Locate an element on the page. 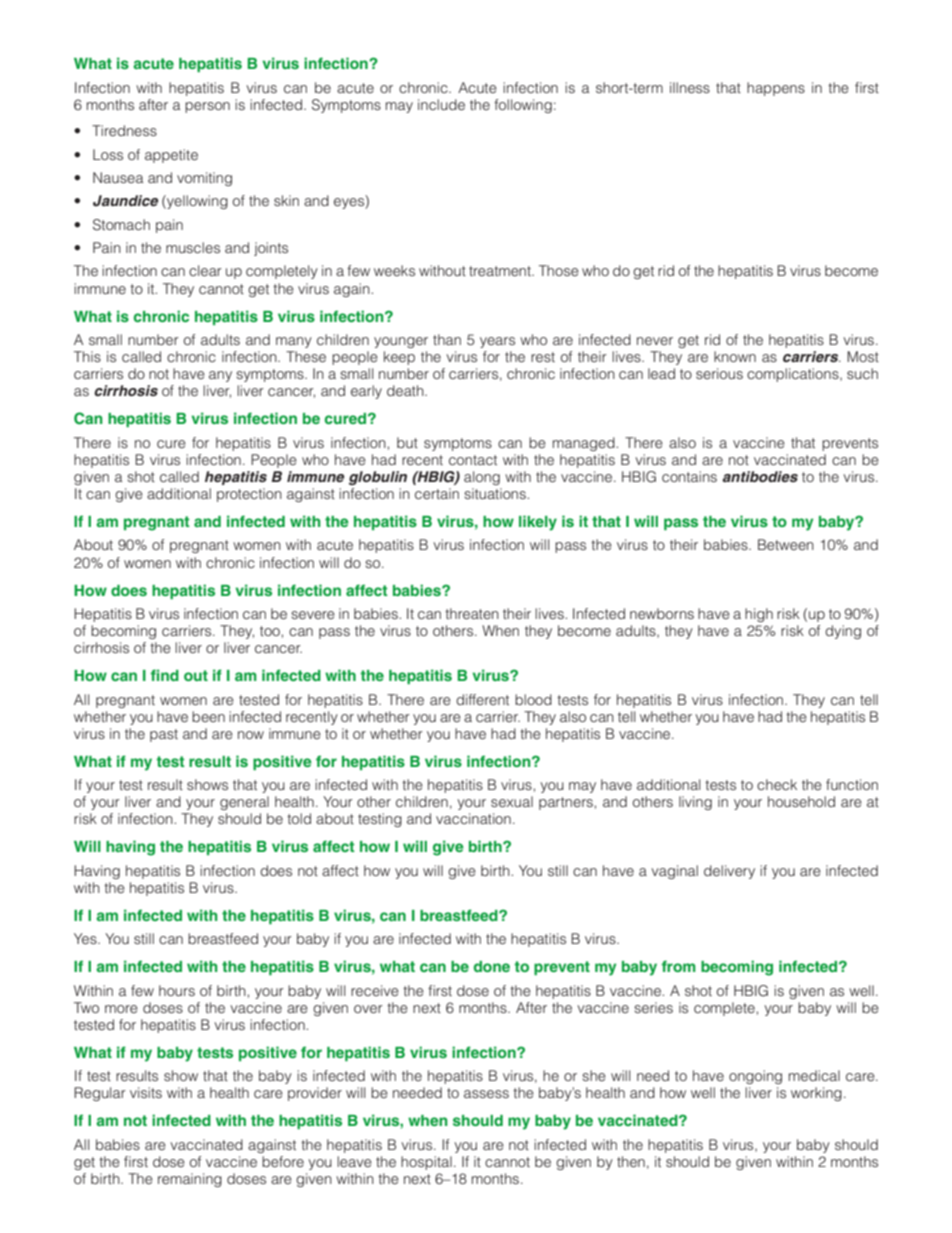 The width and height of the document is (952, 1233). threaten is located at coordinates (472, 613).
